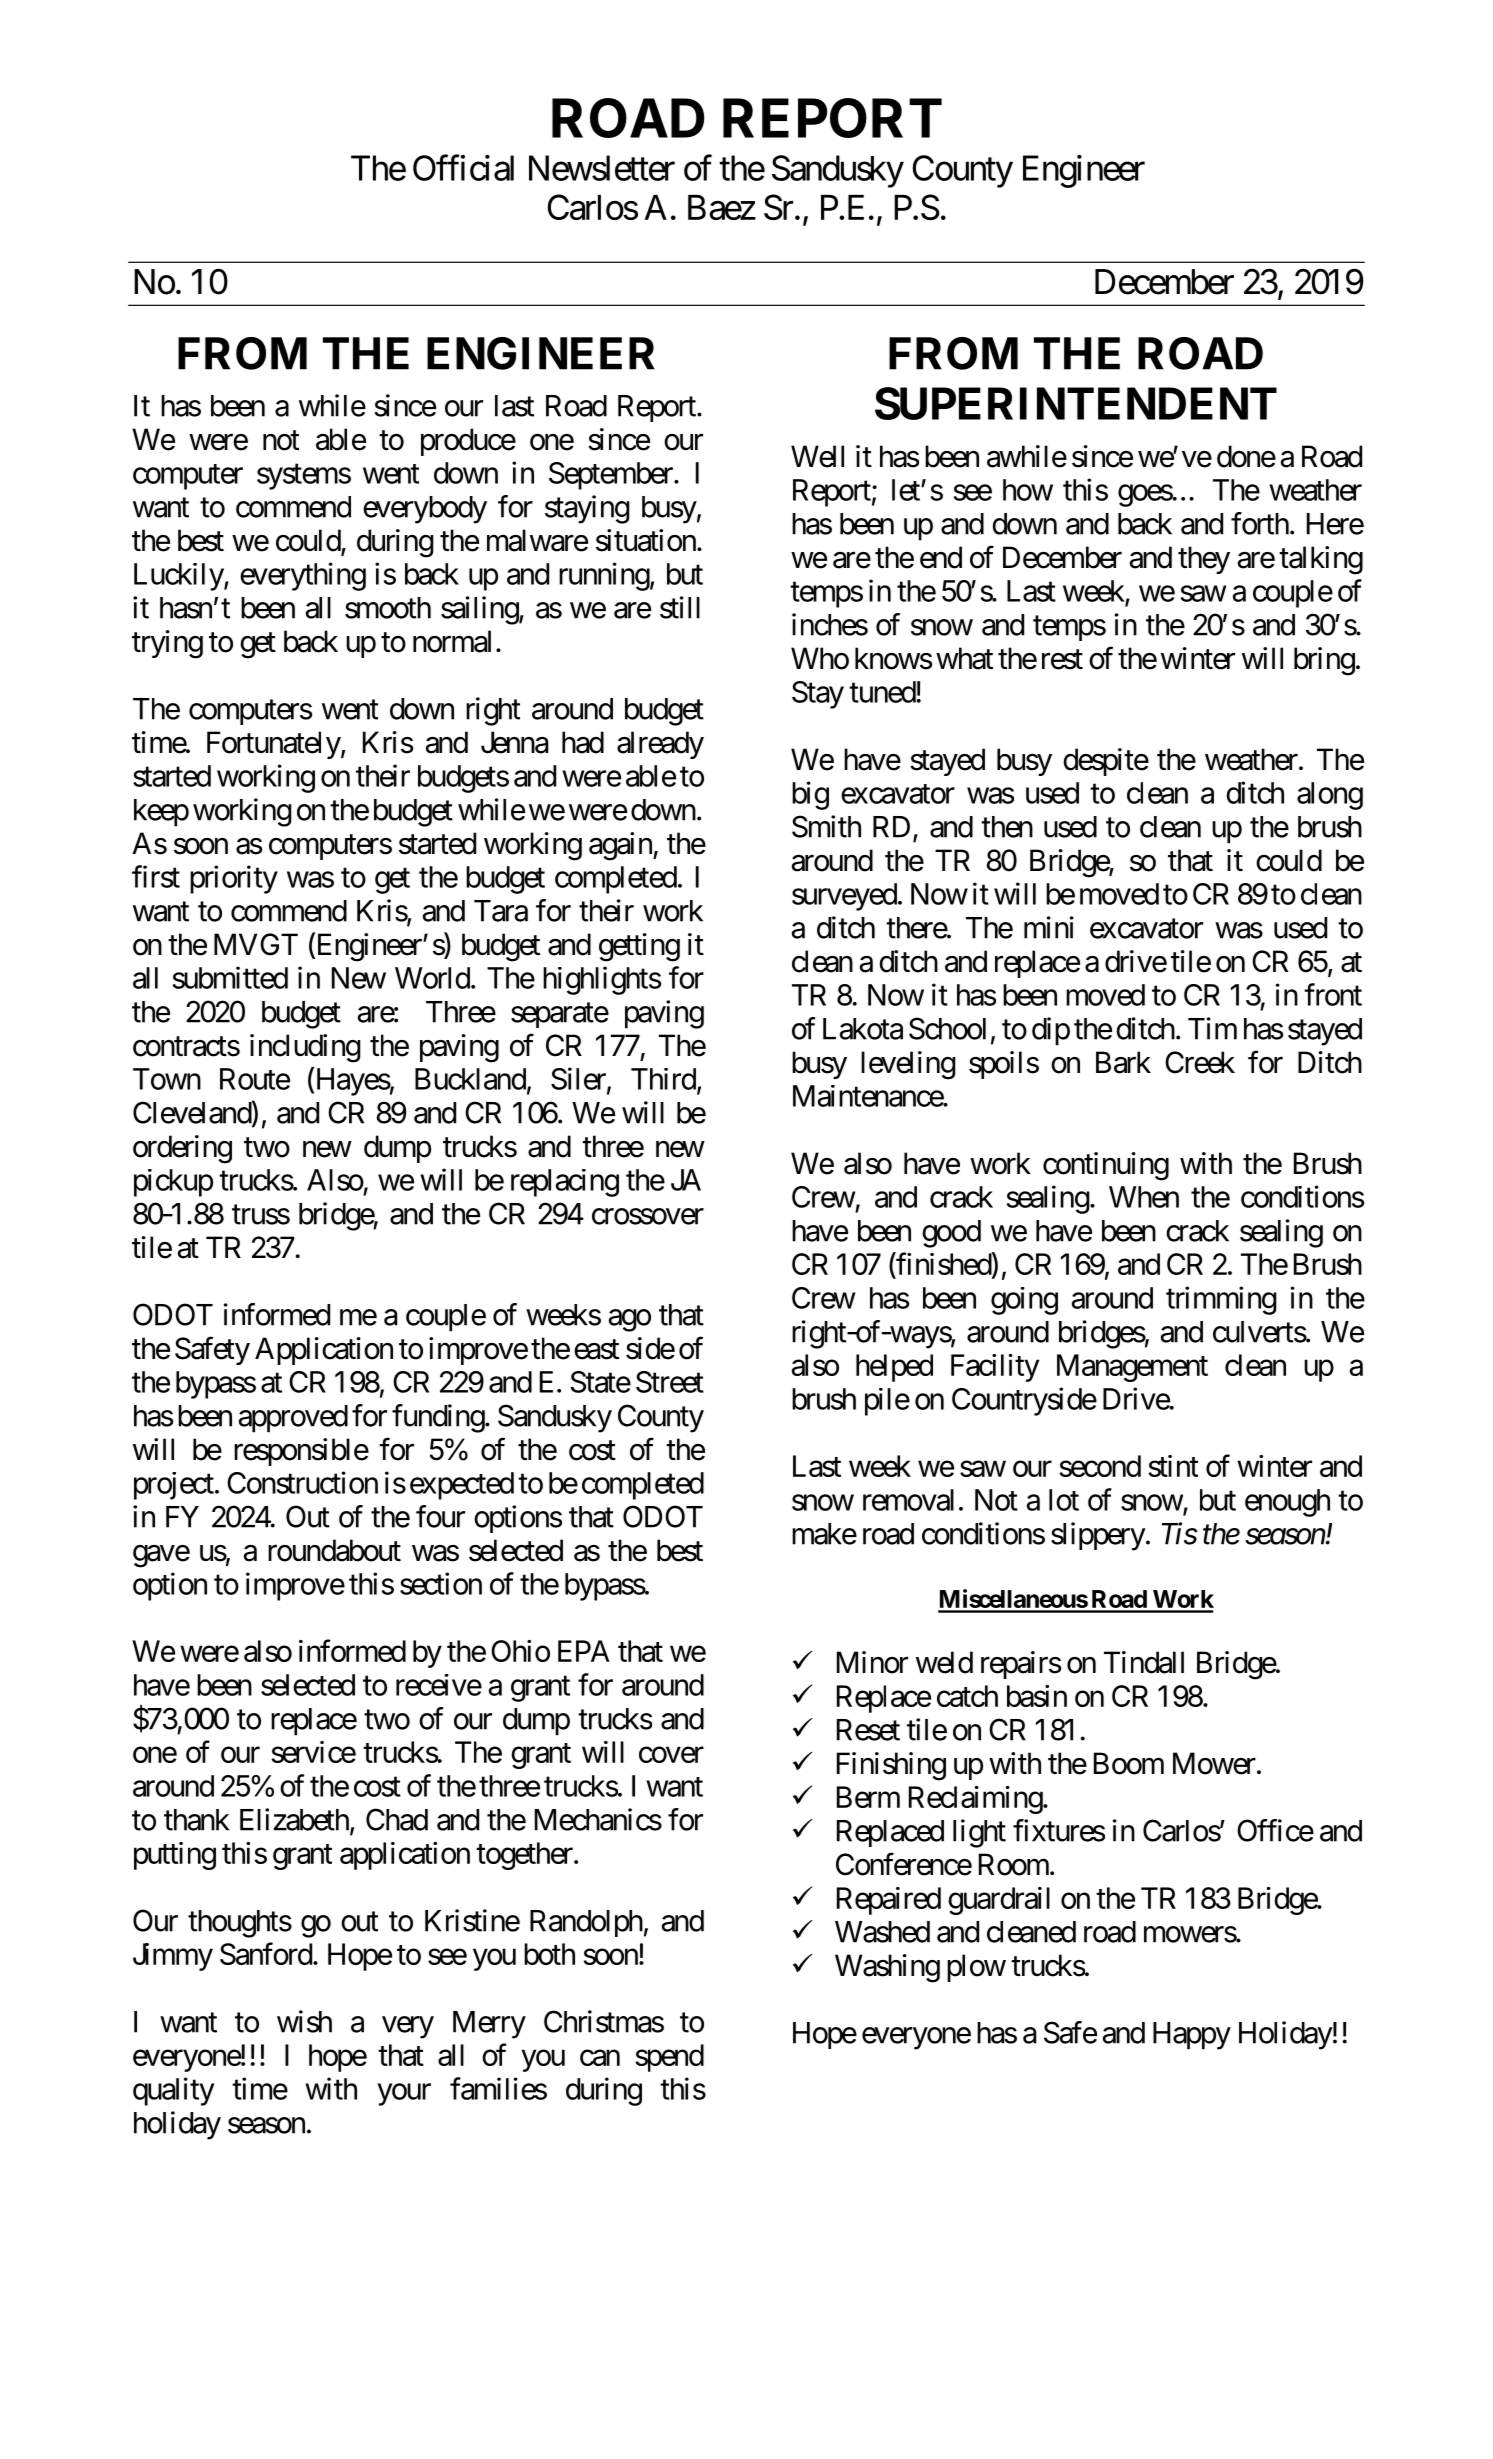 The height and width of the document is (2459, 1493). Describe the element at coordinates (844, 897) in the document. I see `surveyed` at that location.
